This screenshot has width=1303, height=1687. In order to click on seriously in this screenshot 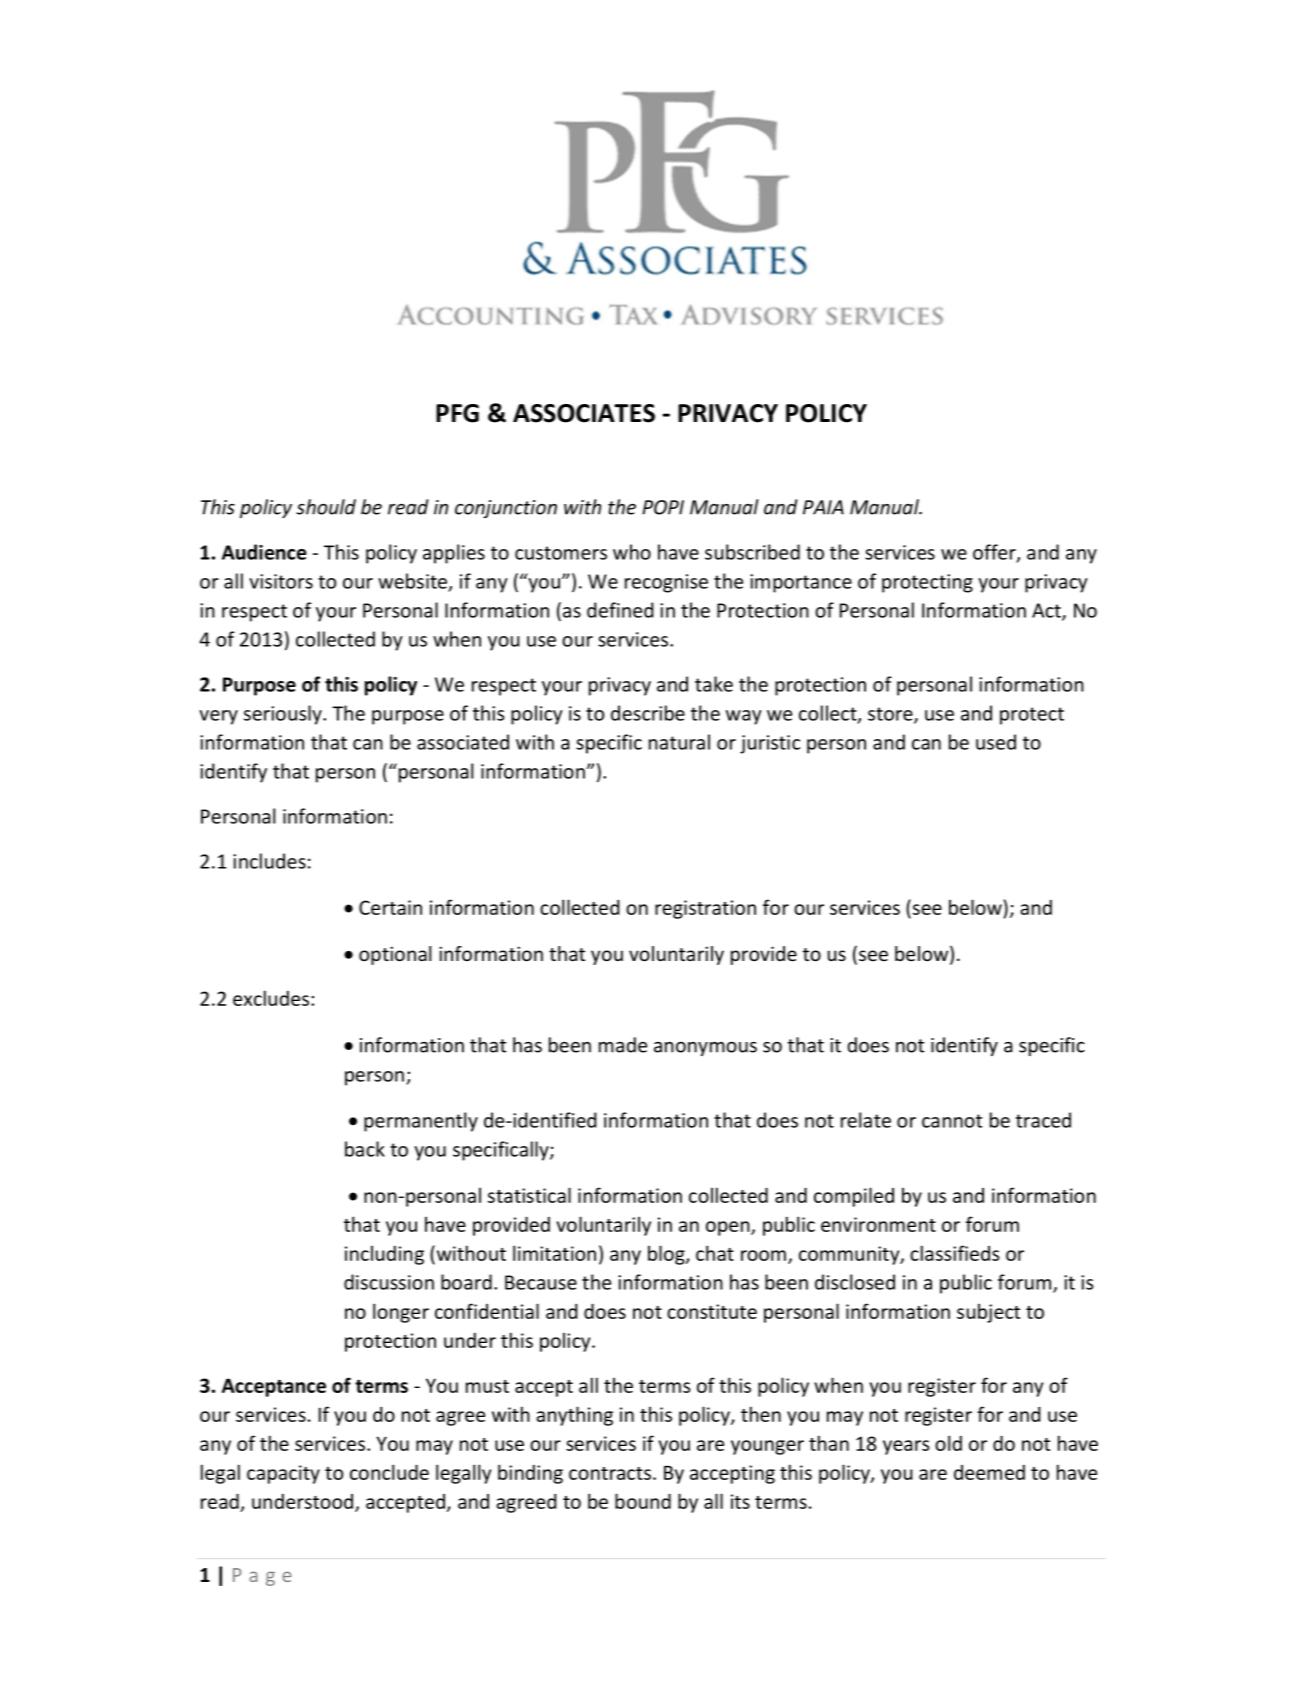, I will do `click(284, 715)`.
